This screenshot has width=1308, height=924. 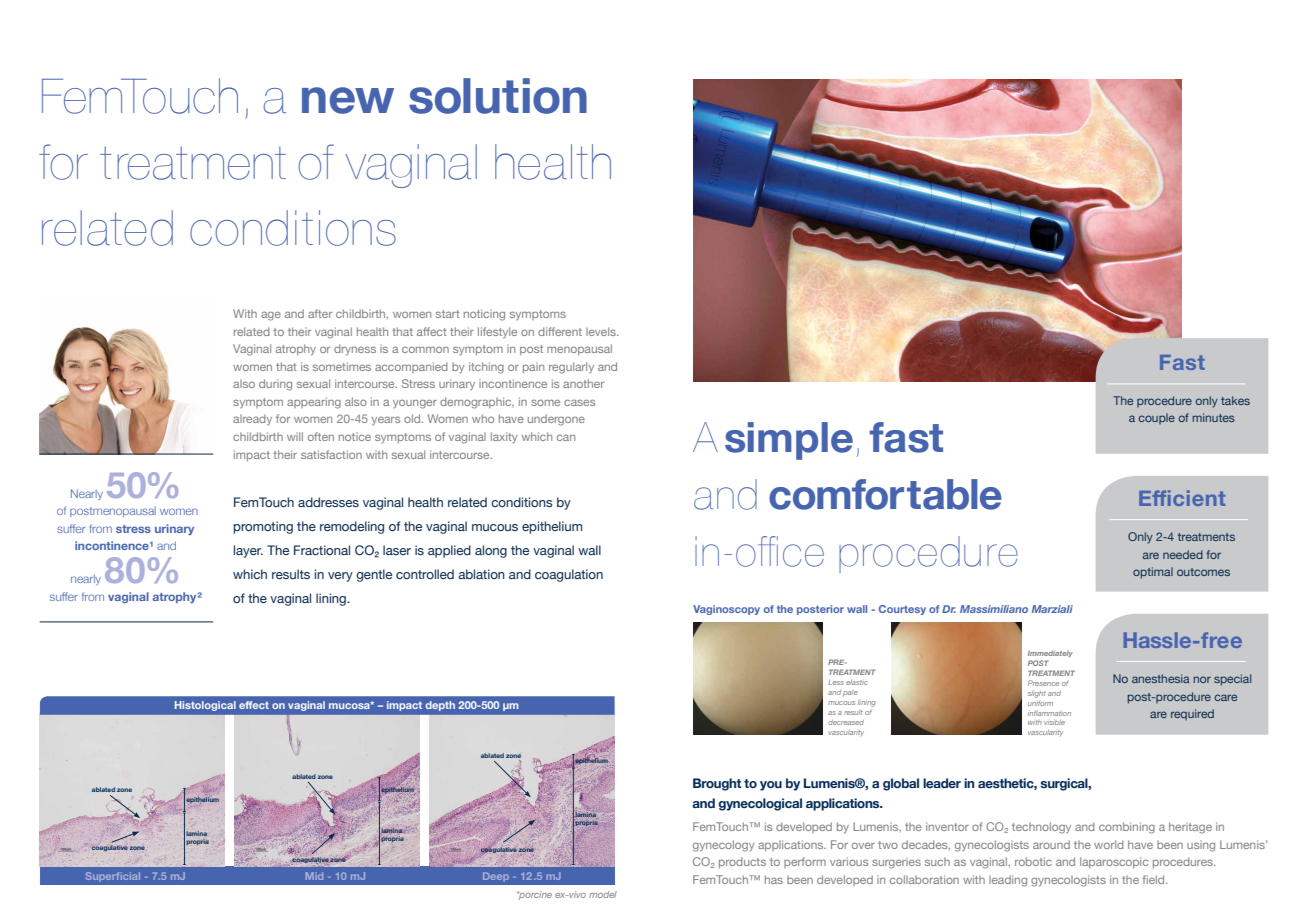 I want to click on laparoscopic, so click(x=1114, y=862).
